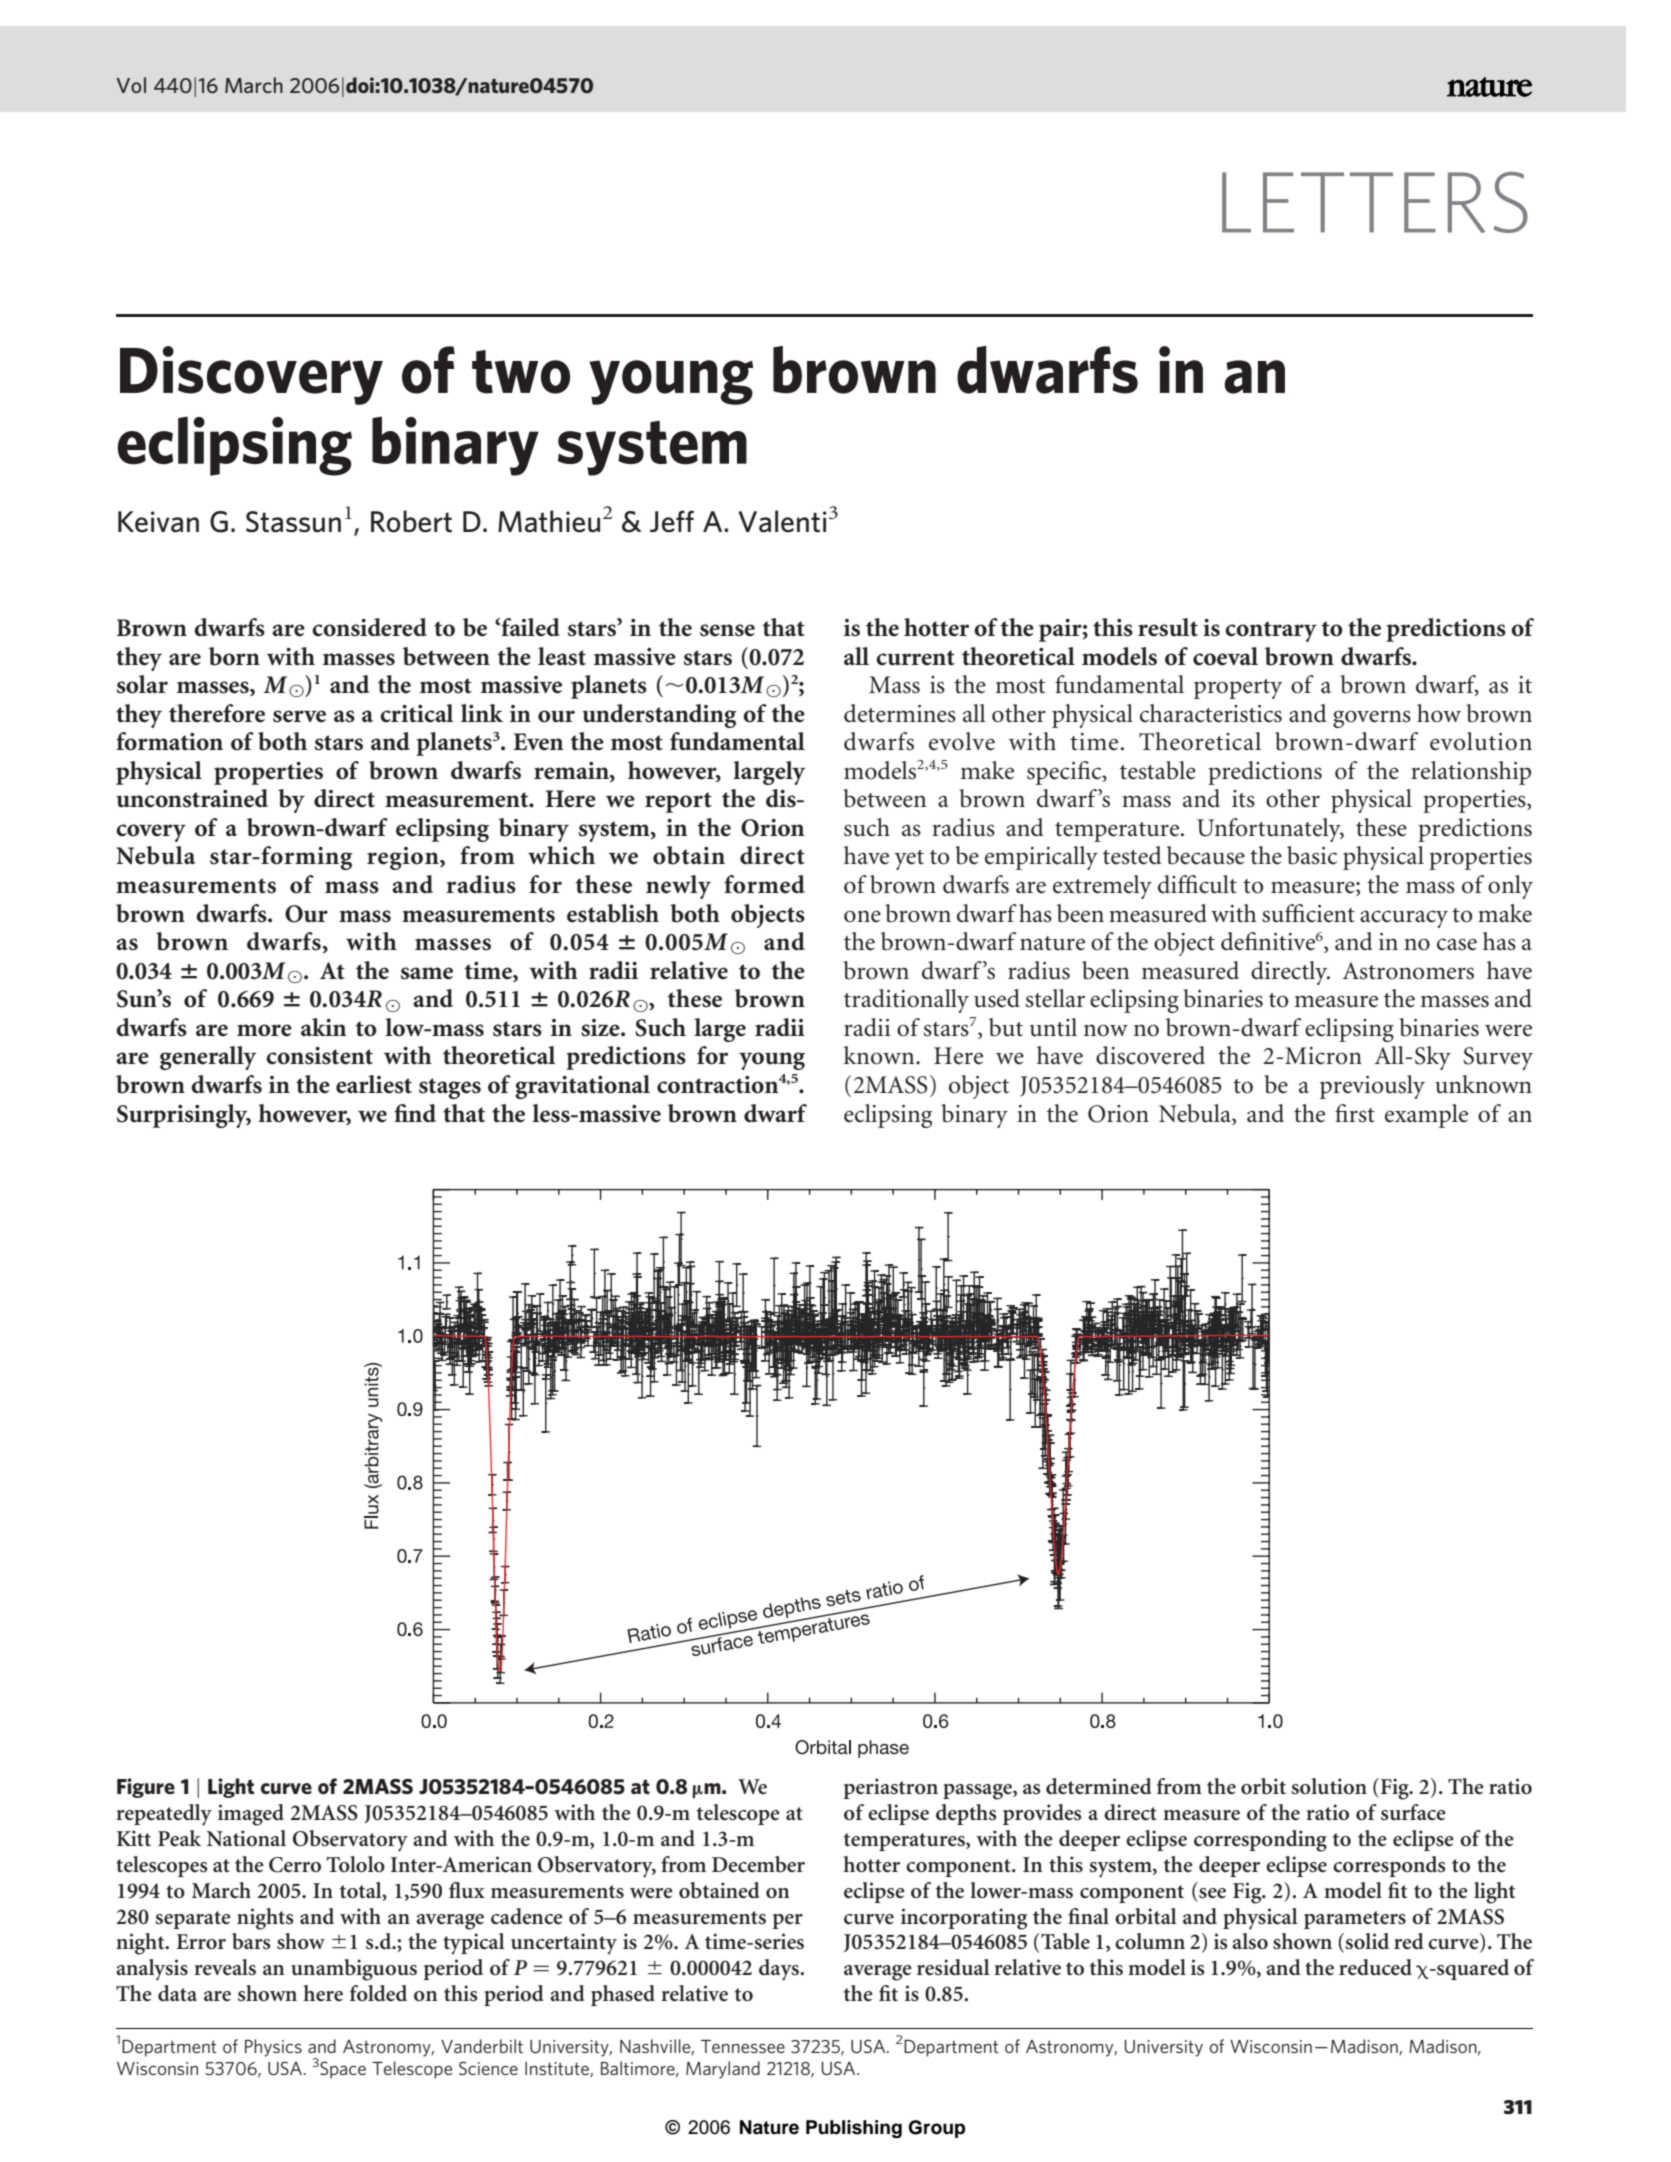 This page has width=1671, height=2162. Describe the element at coordinates (900, 713) in the page. I see `determines` at that location.
